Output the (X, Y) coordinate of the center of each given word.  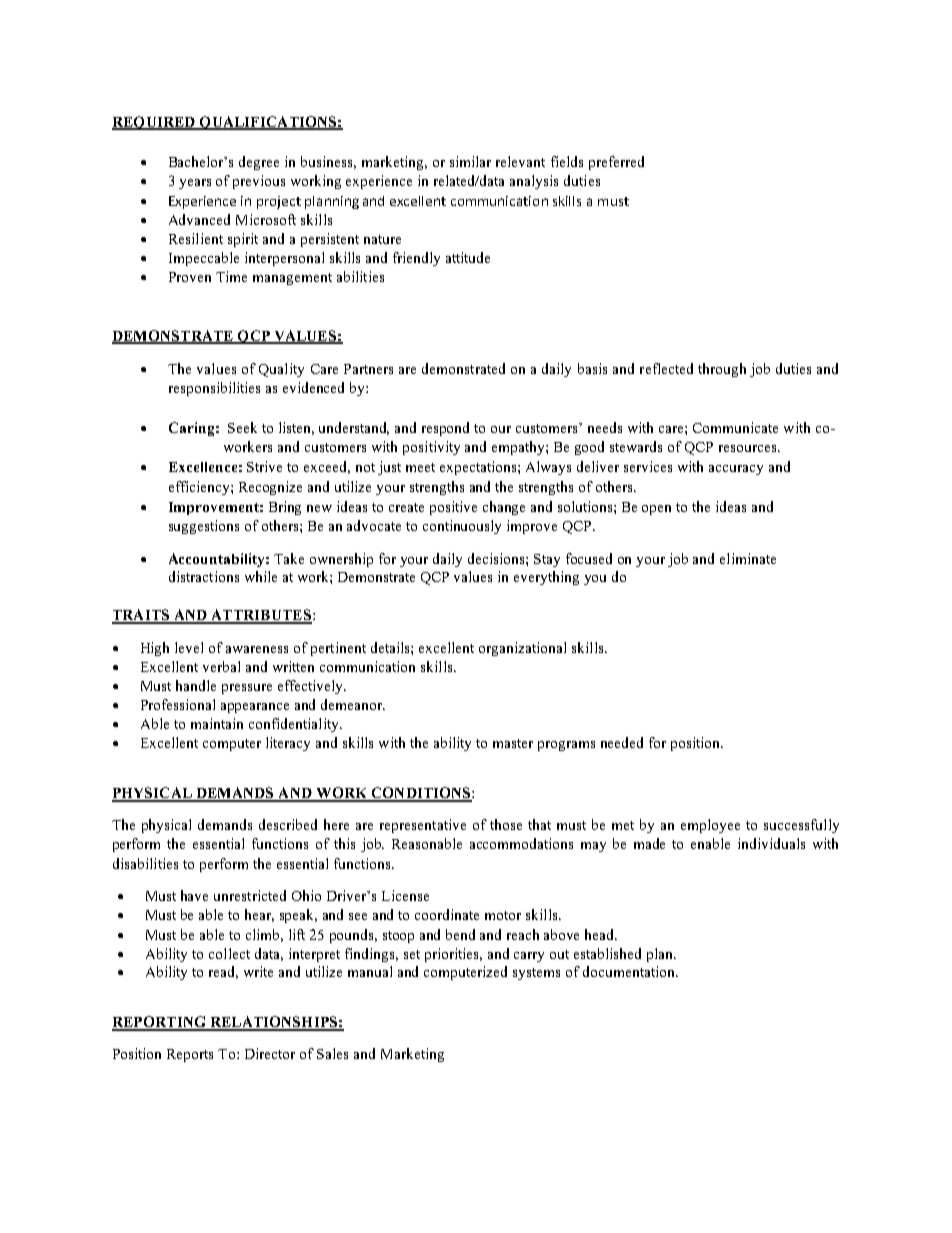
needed (622, 742)
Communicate (735, 427)
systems (536, 974)
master (513, 743)
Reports (190, 1055)
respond (445, 429)
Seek (242, 427)
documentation (630, 971)
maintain (217, 723)
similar (470, 161)
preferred (616, 163)
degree (259, 163)
